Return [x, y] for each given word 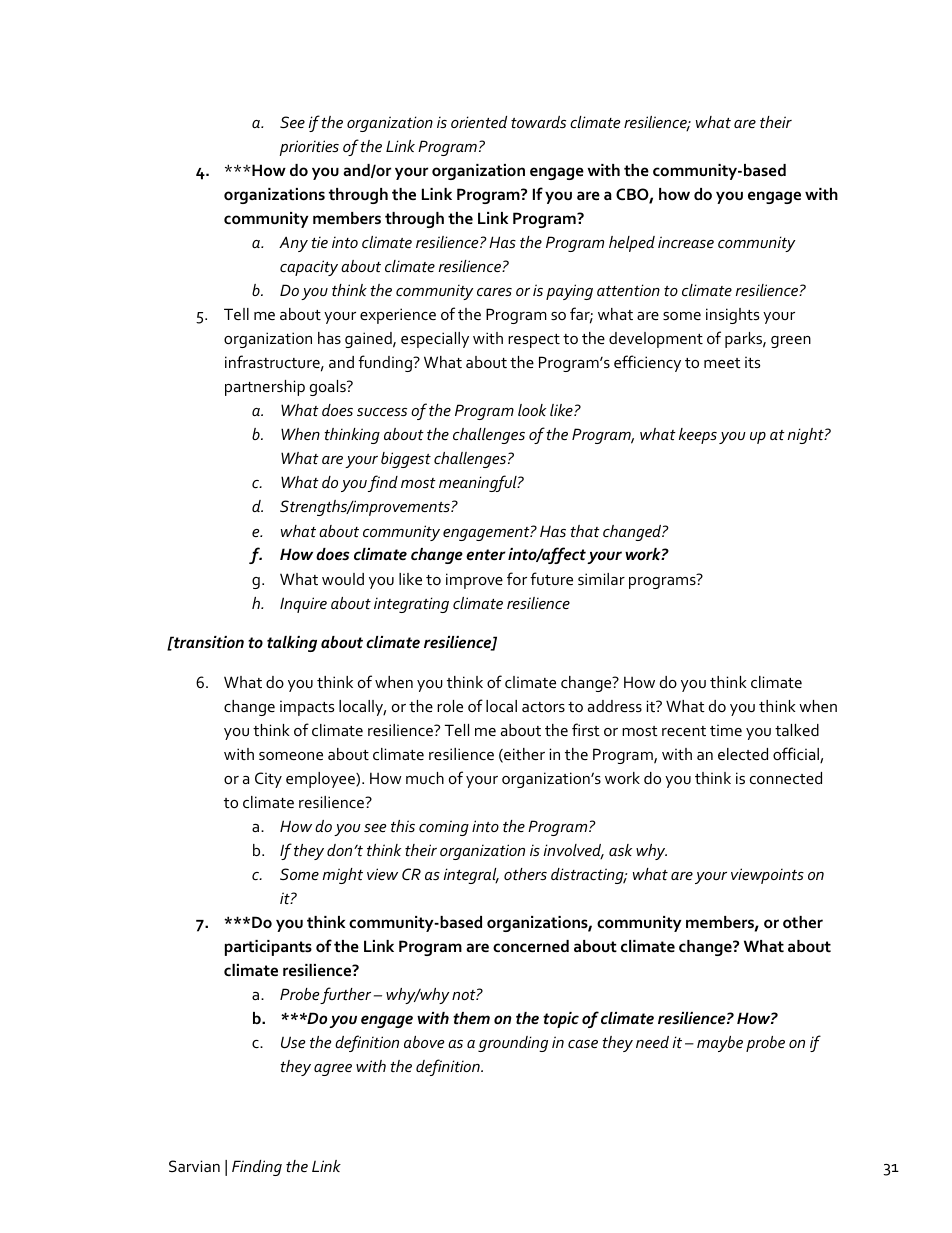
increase [686, 242]
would [343, 579]
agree [333, 1070]
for [517, 578]
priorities [309, 148]
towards [538, 122]
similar [601, 579]
